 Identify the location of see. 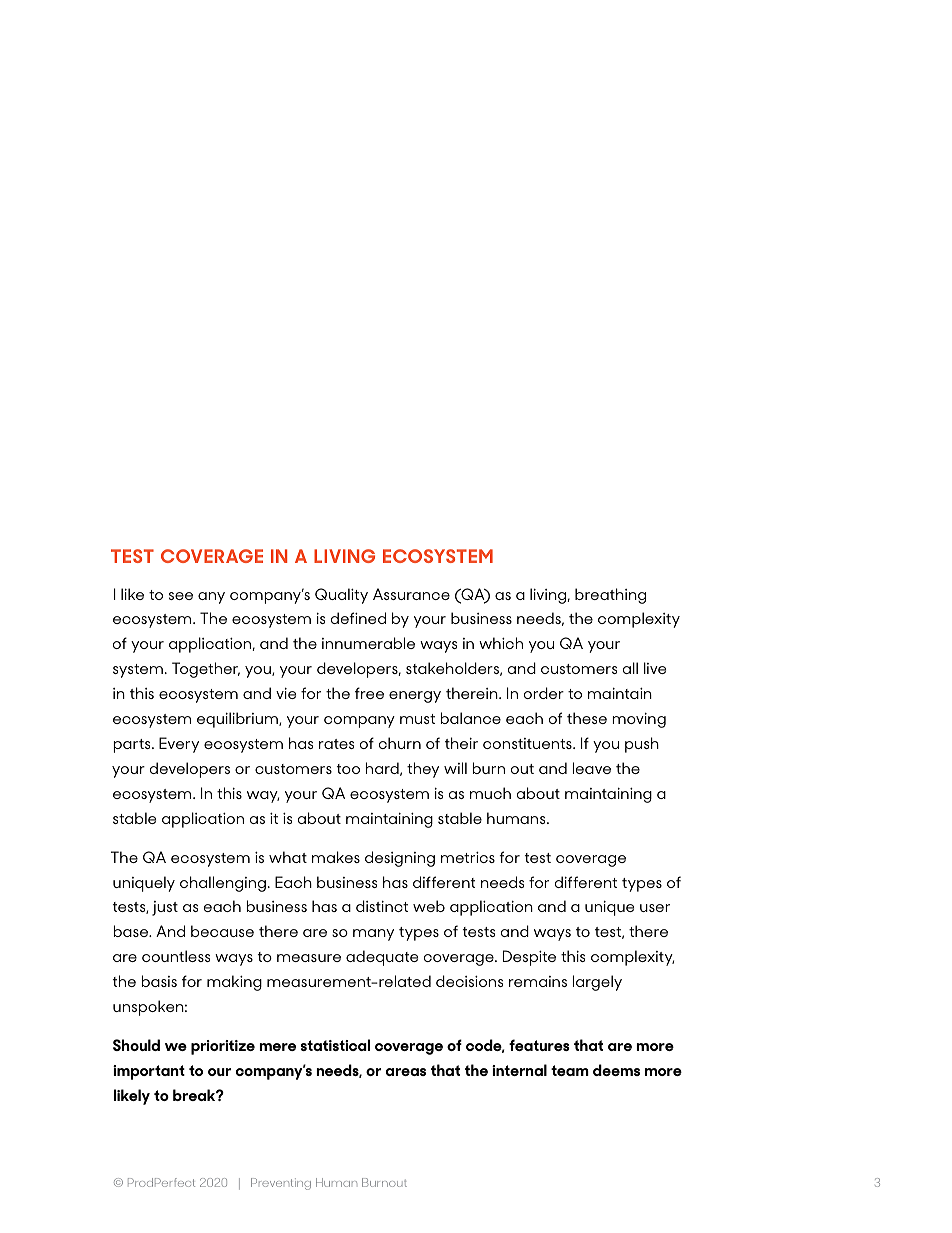
(181, 596).
